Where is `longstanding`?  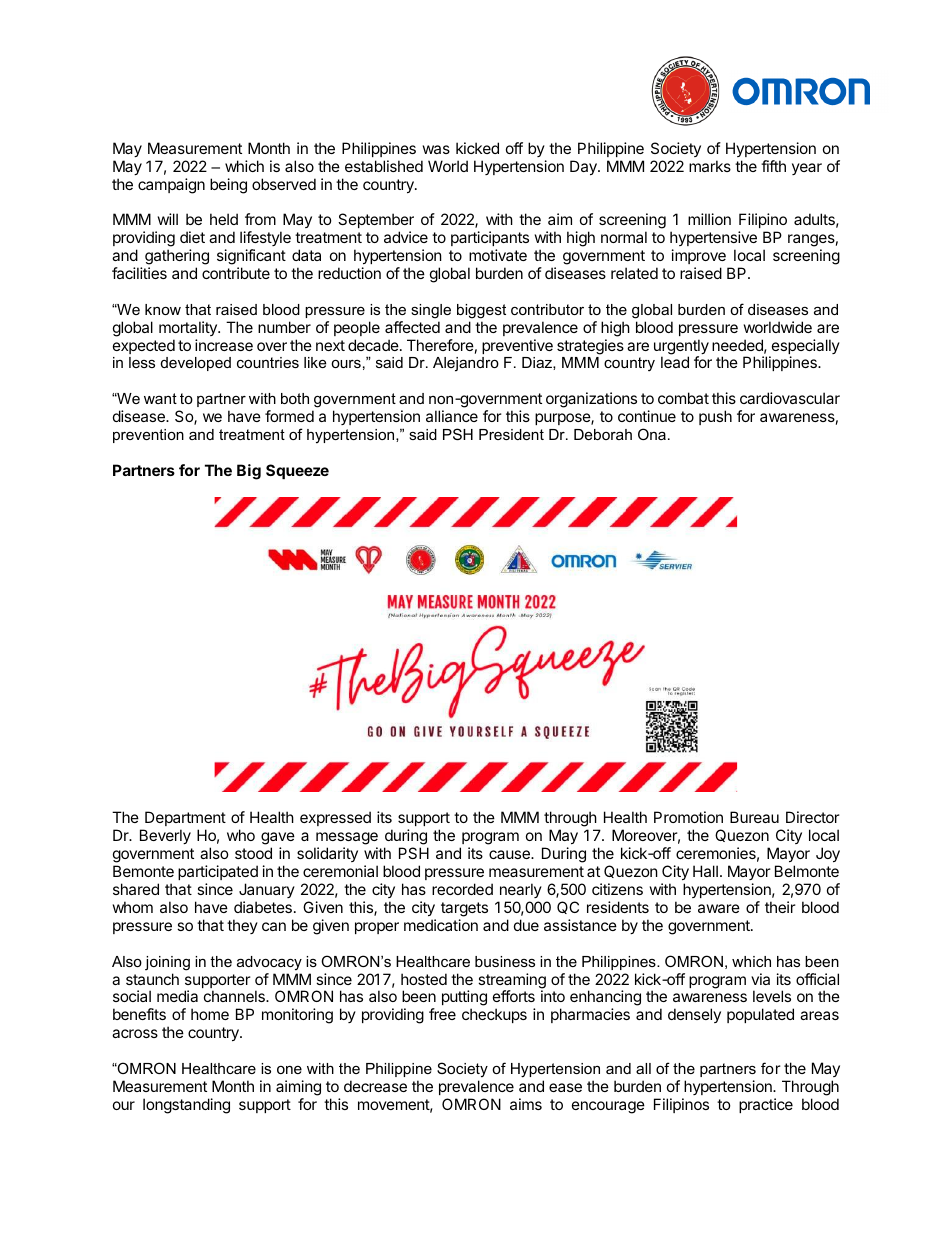
longstanding is located at coordinates (186, 1106).
